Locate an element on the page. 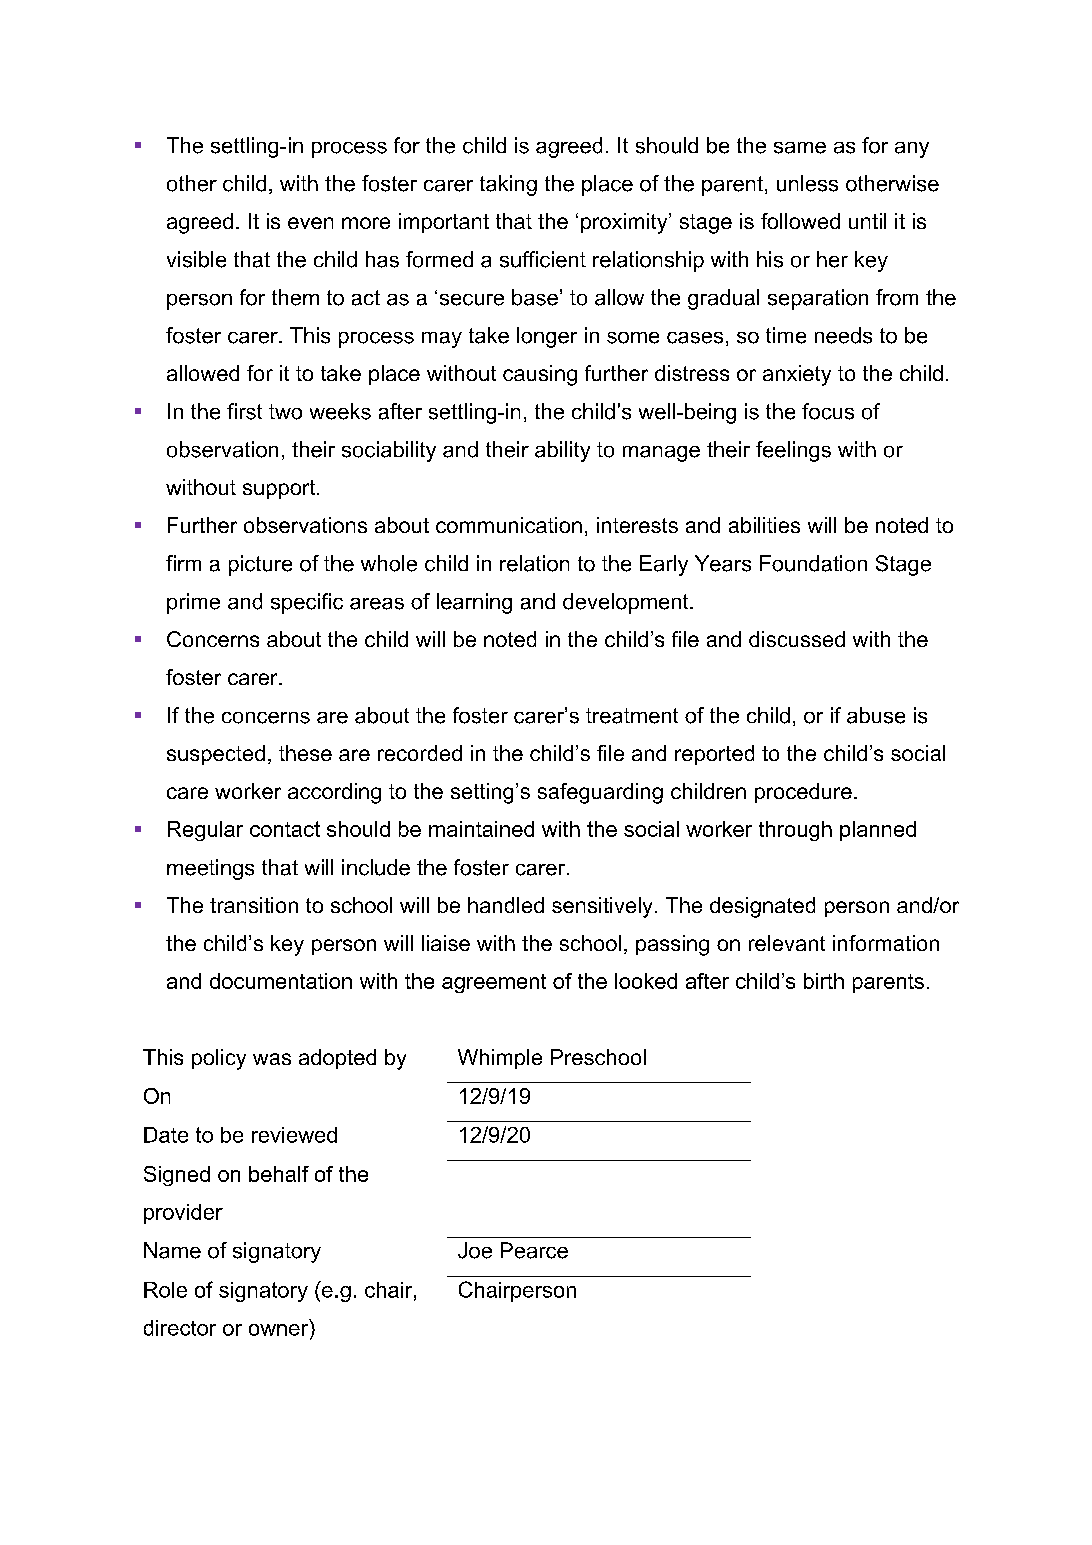 This image has width=1092, height=1545. safeguarding is located at coordinates (600, 793).
